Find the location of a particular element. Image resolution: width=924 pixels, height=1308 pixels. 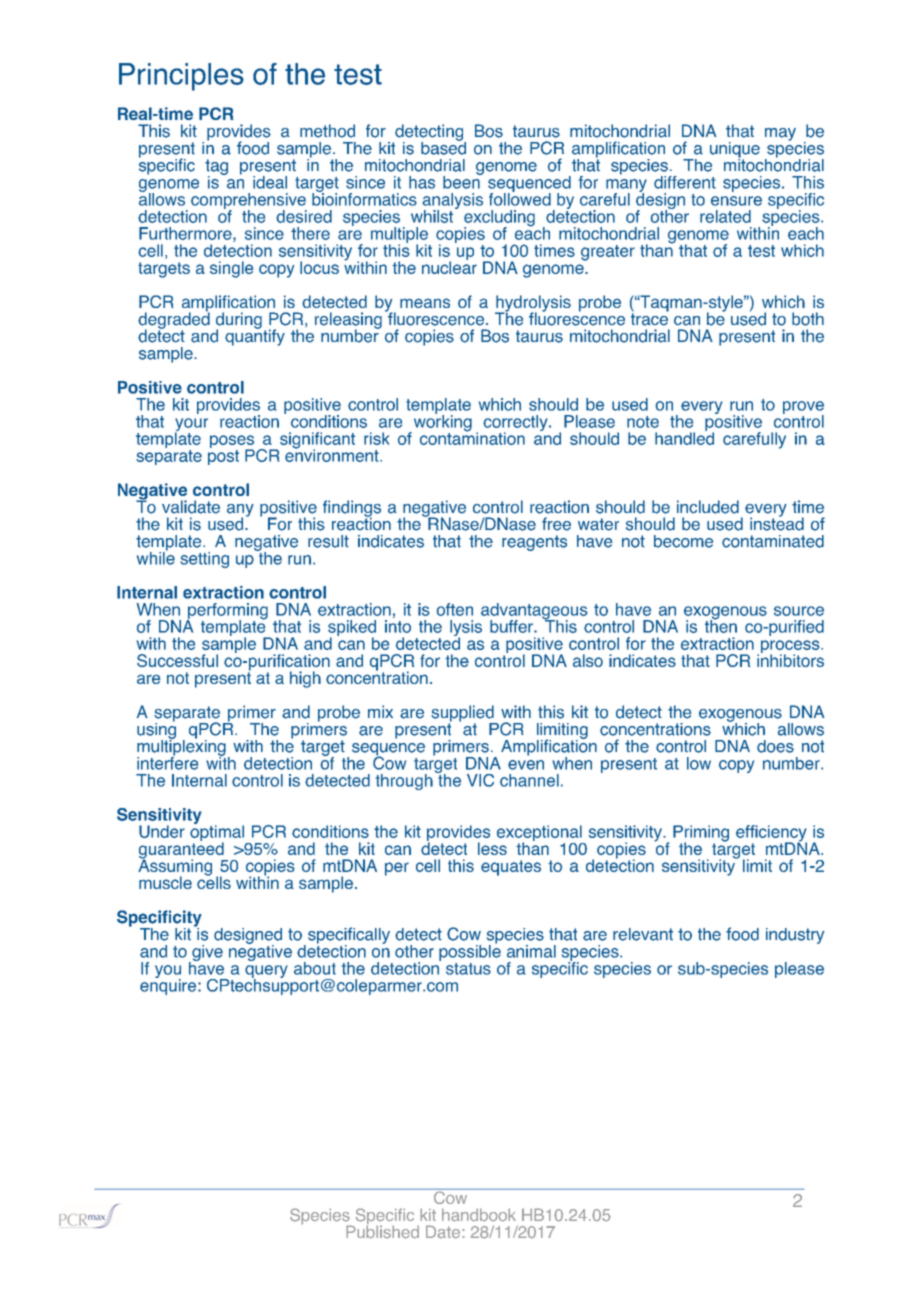

less is located at coordinates (492, 848).
